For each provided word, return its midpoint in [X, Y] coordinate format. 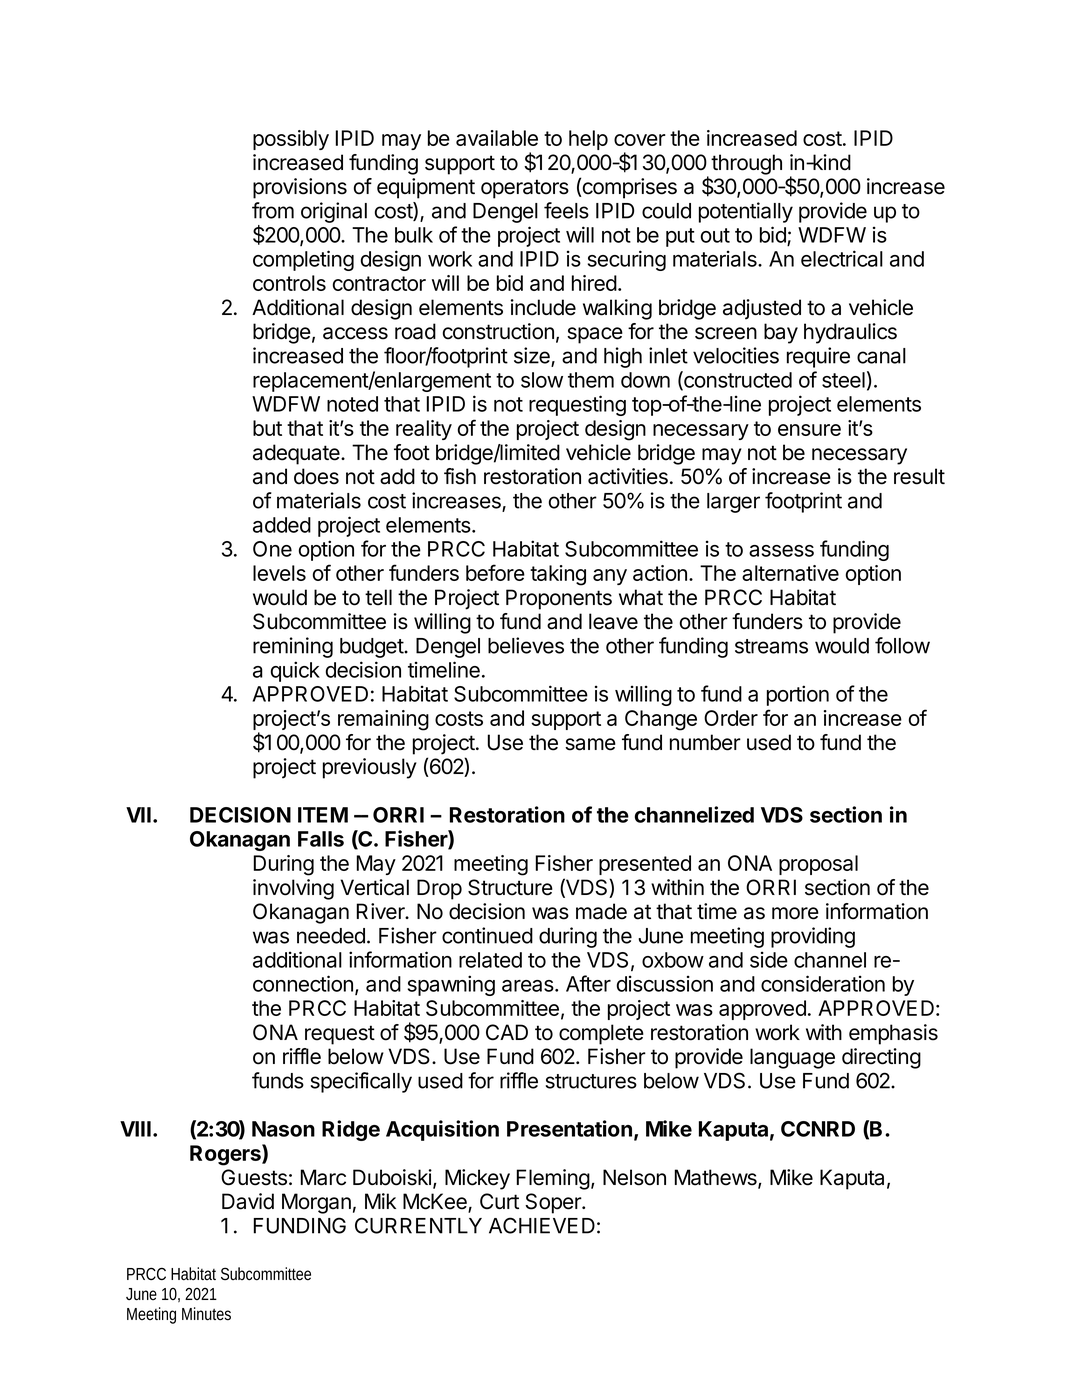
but [267, 428]
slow [542, 380]
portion [798, 695]
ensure [809, 430]
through [746, 164]
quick [295, 671]
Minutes [206, 1314]
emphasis [893, 1034]
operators [525, 189]
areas [529, 986]
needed [331, 936]
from [273, 210]
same [590, 744]
